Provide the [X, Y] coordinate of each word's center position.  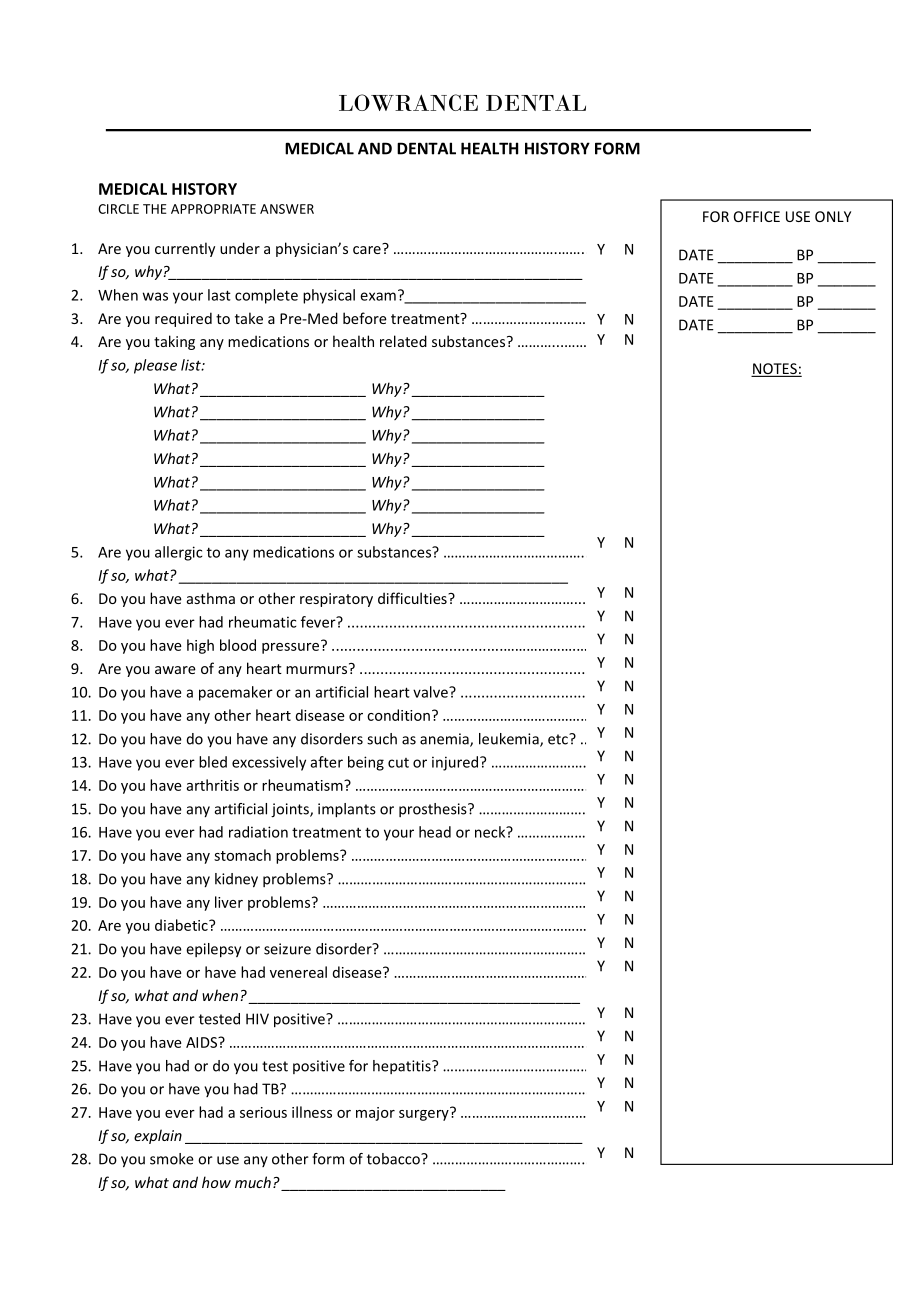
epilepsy [213, 950]
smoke [172, 1159]
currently [185, 249]
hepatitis [403, 1067]
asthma [211, 598]
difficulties [413, 598]
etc [559, 739]
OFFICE [757, 216]
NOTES [775, 370]
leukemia [510, 740]
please [155, 366]
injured [456, 763]
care [368, 249]
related [403, 341]
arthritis [213, 785]
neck [491, 832]
